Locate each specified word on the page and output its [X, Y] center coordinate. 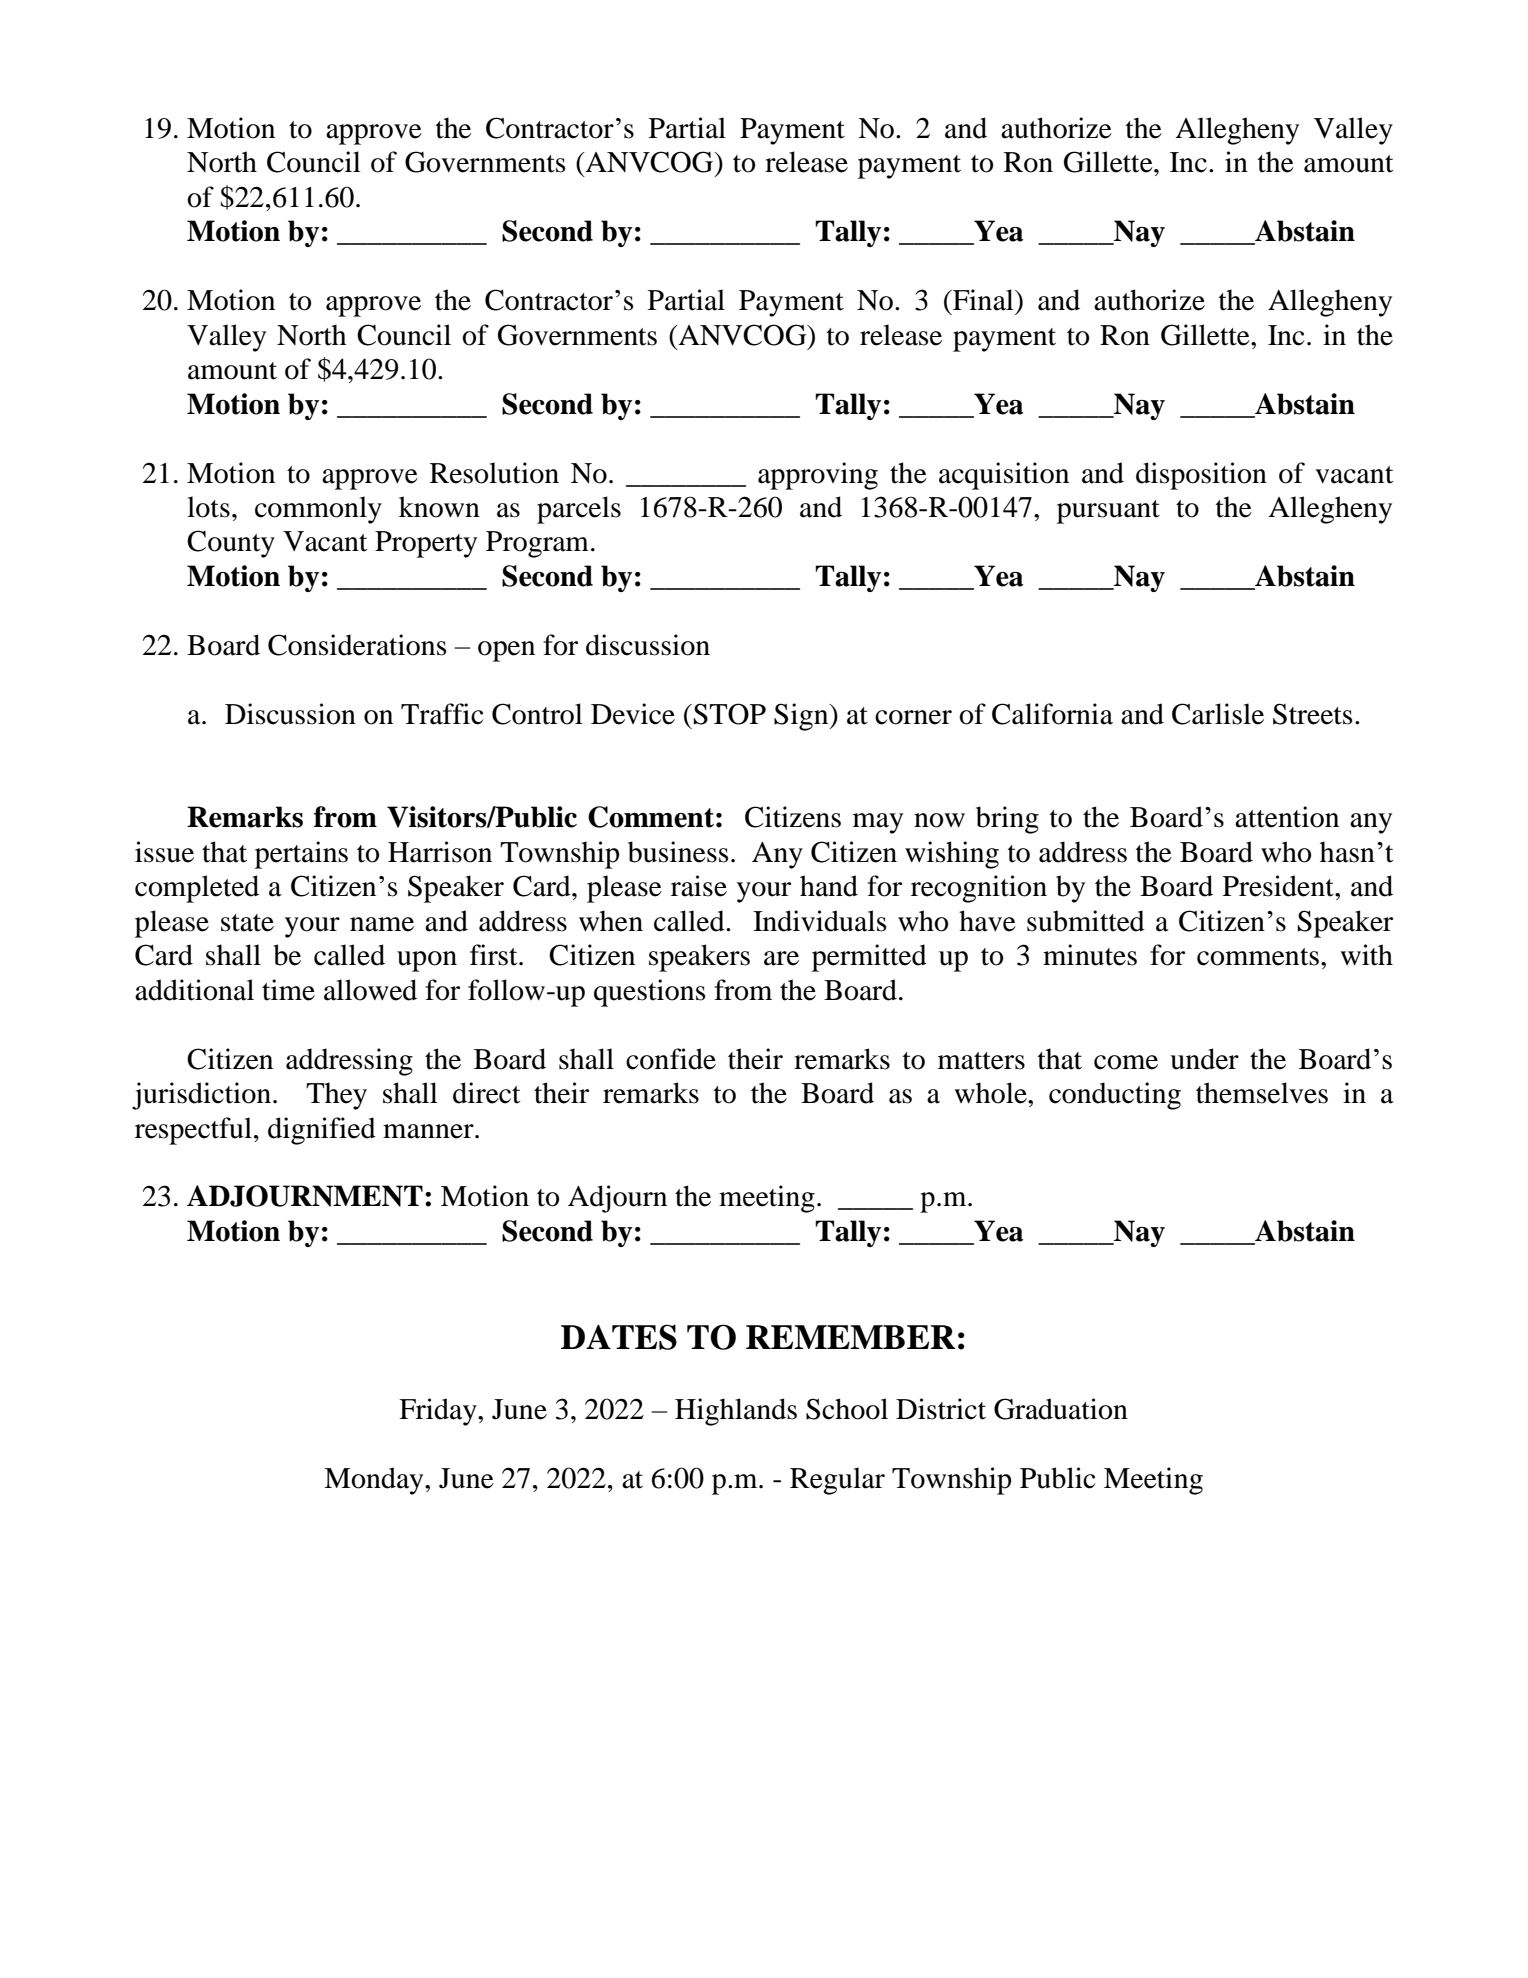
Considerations [357, 645]
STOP [730, 714]
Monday [375, 1481]
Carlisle [1218, 714]
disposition [1201, 476]
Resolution [494, 473]
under [1204, 1059]
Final [983, 300]
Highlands [736, 1412]
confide [671, 1059]
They [336, 1096]
